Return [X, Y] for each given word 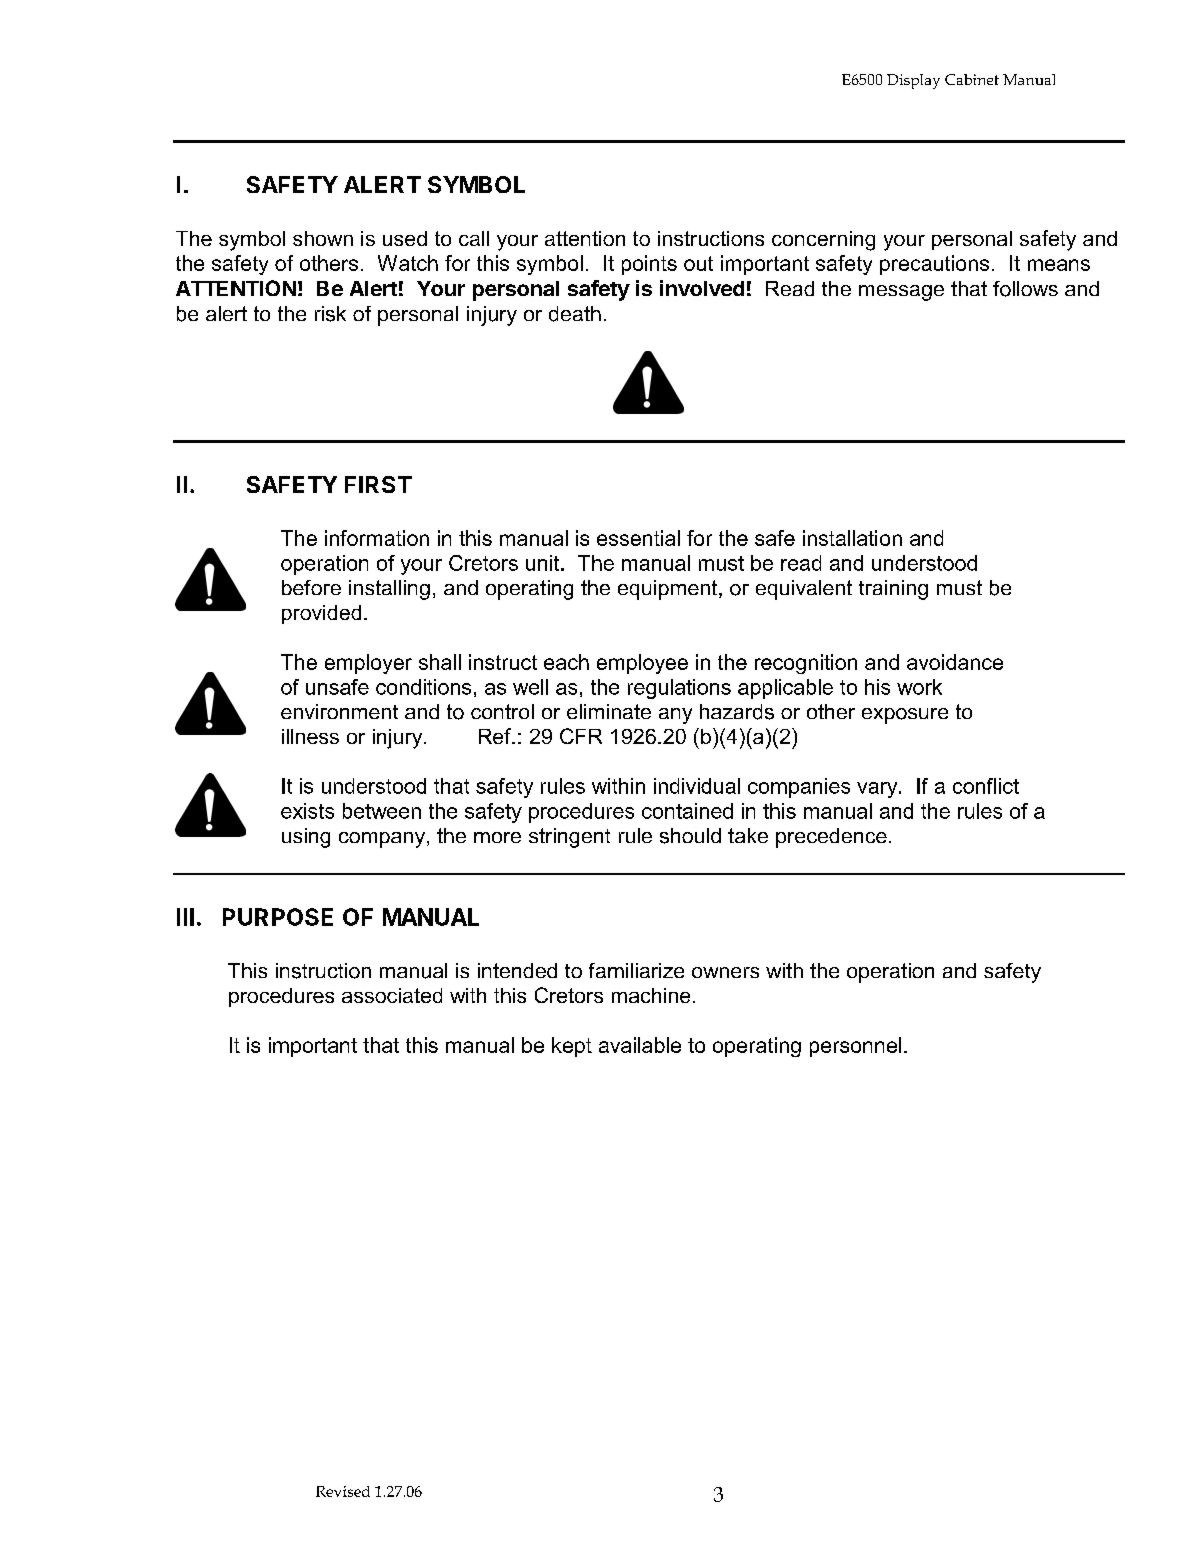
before [311, 587]
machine [651, 995]
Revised [343, 1491]
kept [572, 1047]
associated [392, 995]
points [649, 265]
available [640, 1045]
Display [913, 81]
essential [638, 538]
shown [323, 238]
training [893, 590]
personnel [855, 1047]
